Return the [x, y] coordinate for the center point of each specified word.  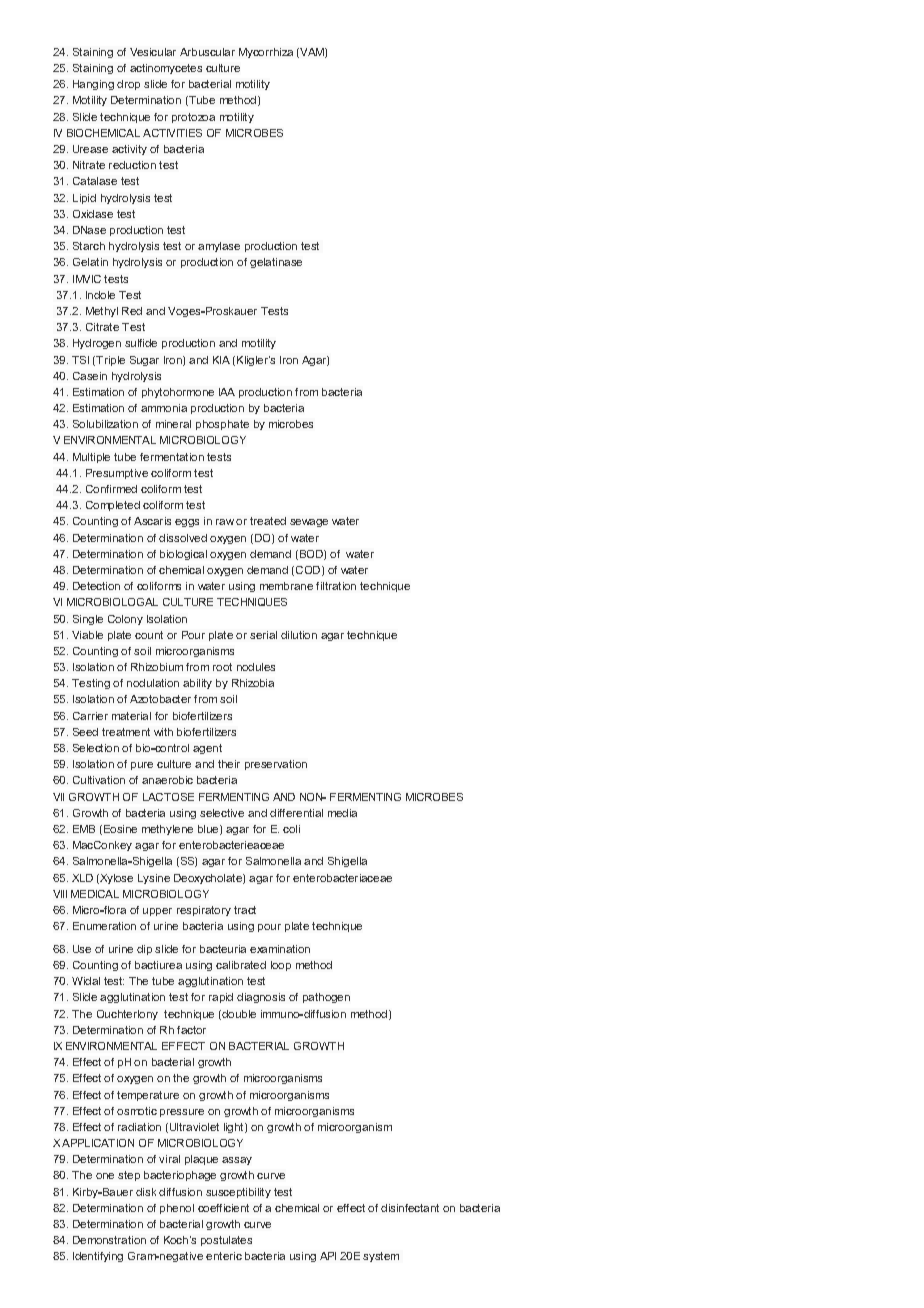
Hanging [93, 85]
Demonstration [109, 1240]
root [222, 667]
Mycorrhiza [266, 53]
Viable [87, 635]
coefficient [223, 1208]
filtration [336, 586]
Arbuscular [207, 52]
